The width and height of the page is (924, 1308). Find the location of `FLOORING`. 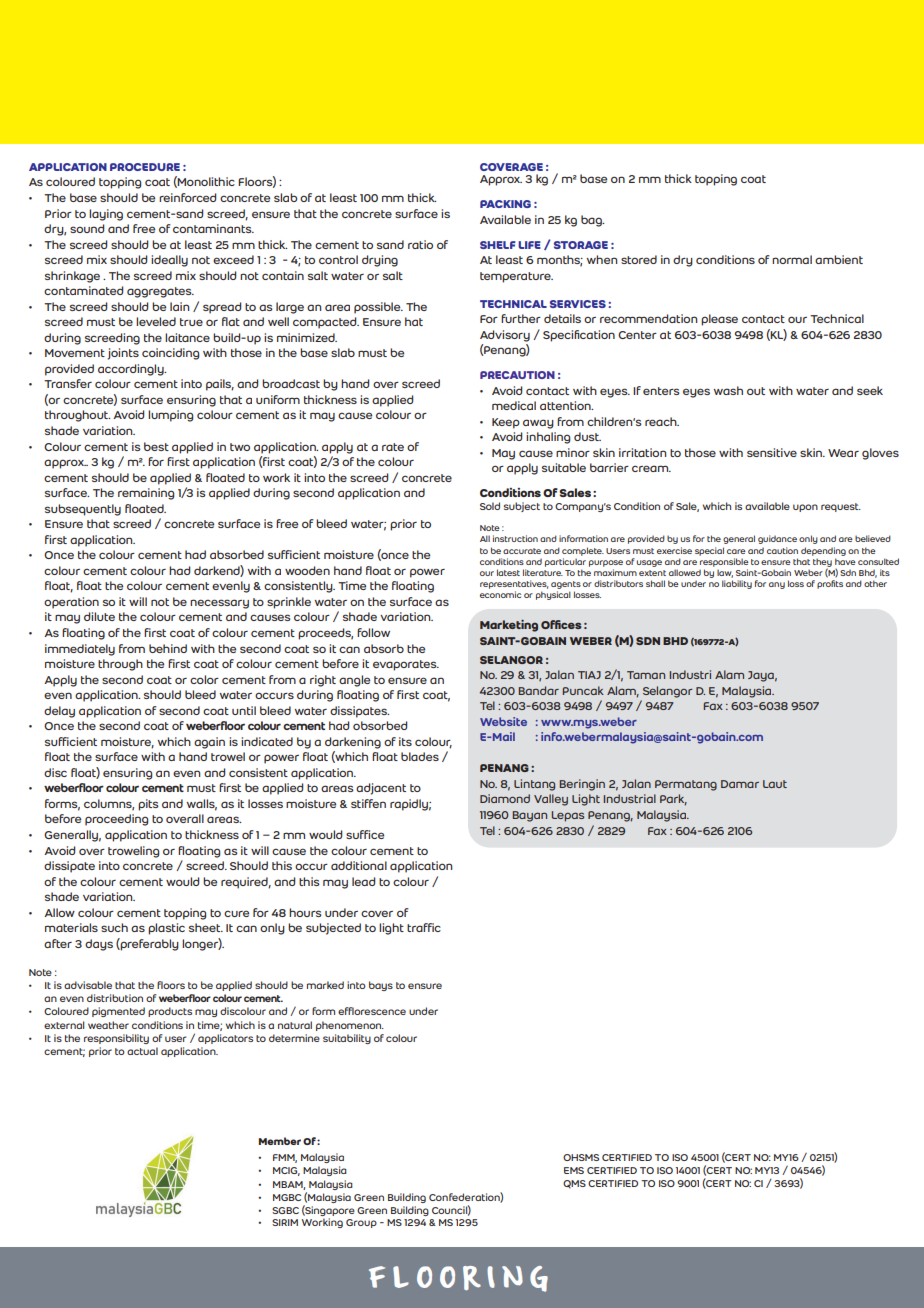

FLOORING is located at coordinates (458, 1279).
